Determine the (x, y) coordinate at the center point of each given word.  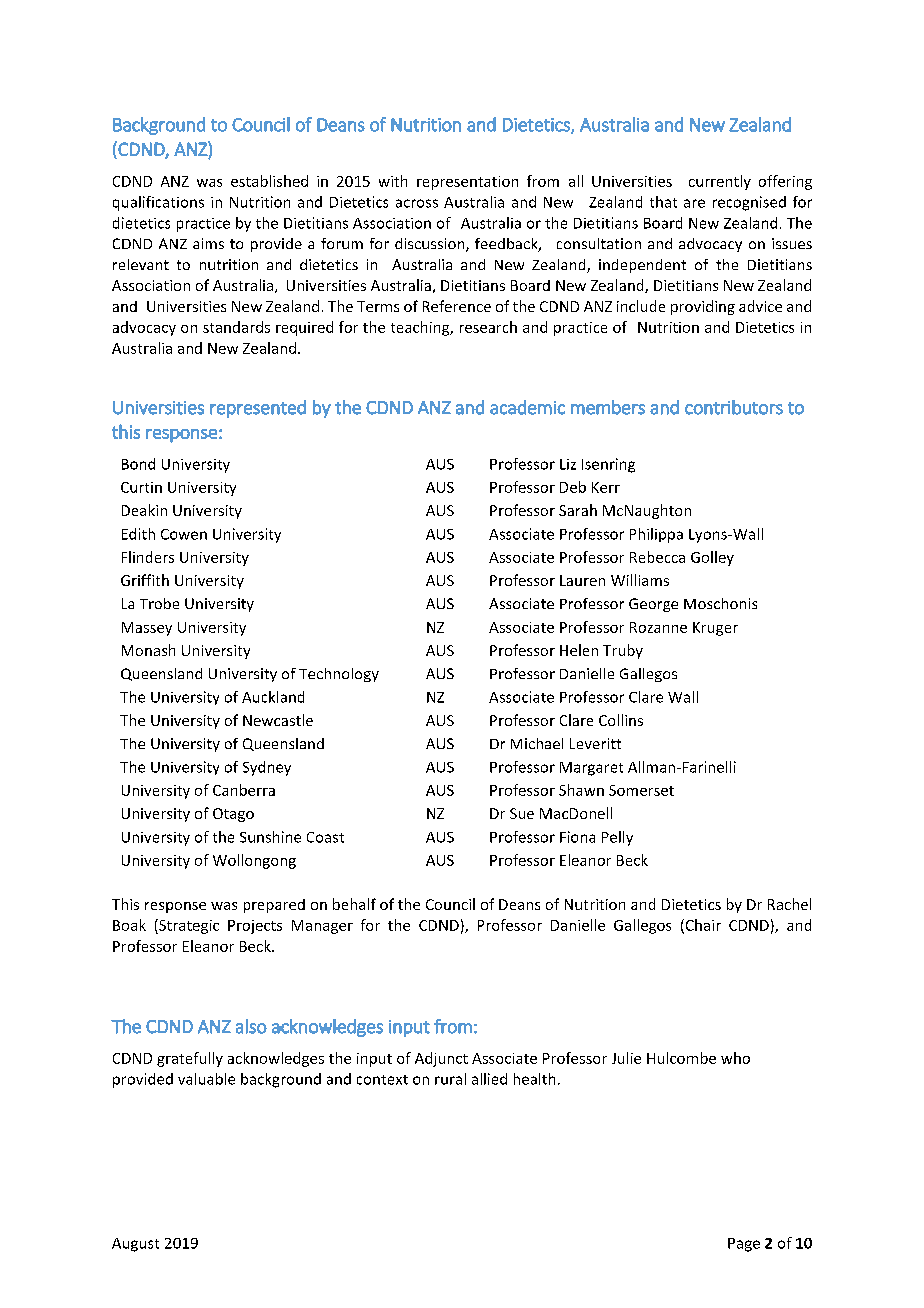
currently (720, 182)
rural (450, 1079)
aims (208, 243)
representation (467, 183)
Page (744, 1245)
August (135, 1245)
